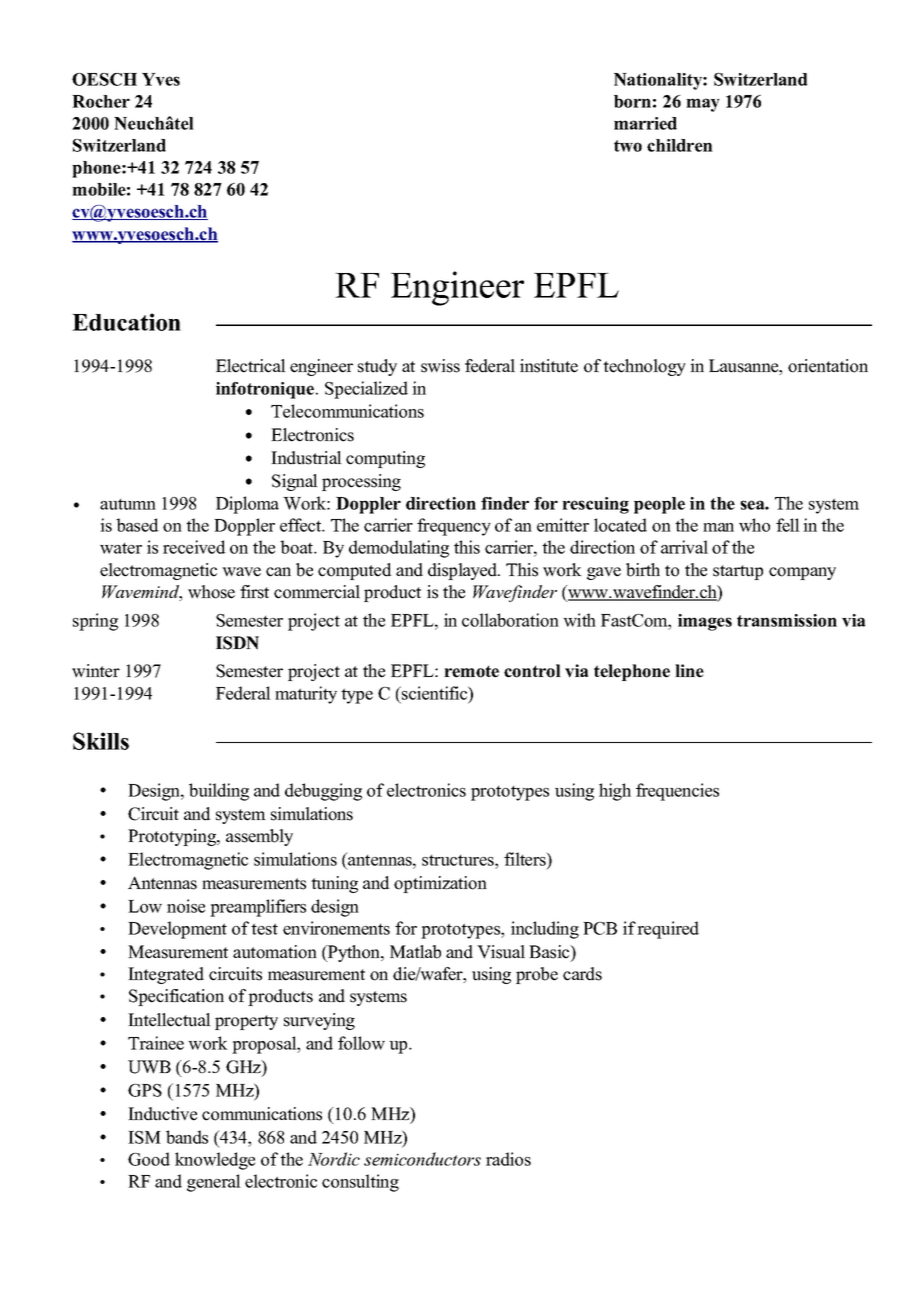 The height and width of the screenshot is (1308, 924). Describe the element at coordinates (126, 322) in the screenshot. I see `Education` at that location.
